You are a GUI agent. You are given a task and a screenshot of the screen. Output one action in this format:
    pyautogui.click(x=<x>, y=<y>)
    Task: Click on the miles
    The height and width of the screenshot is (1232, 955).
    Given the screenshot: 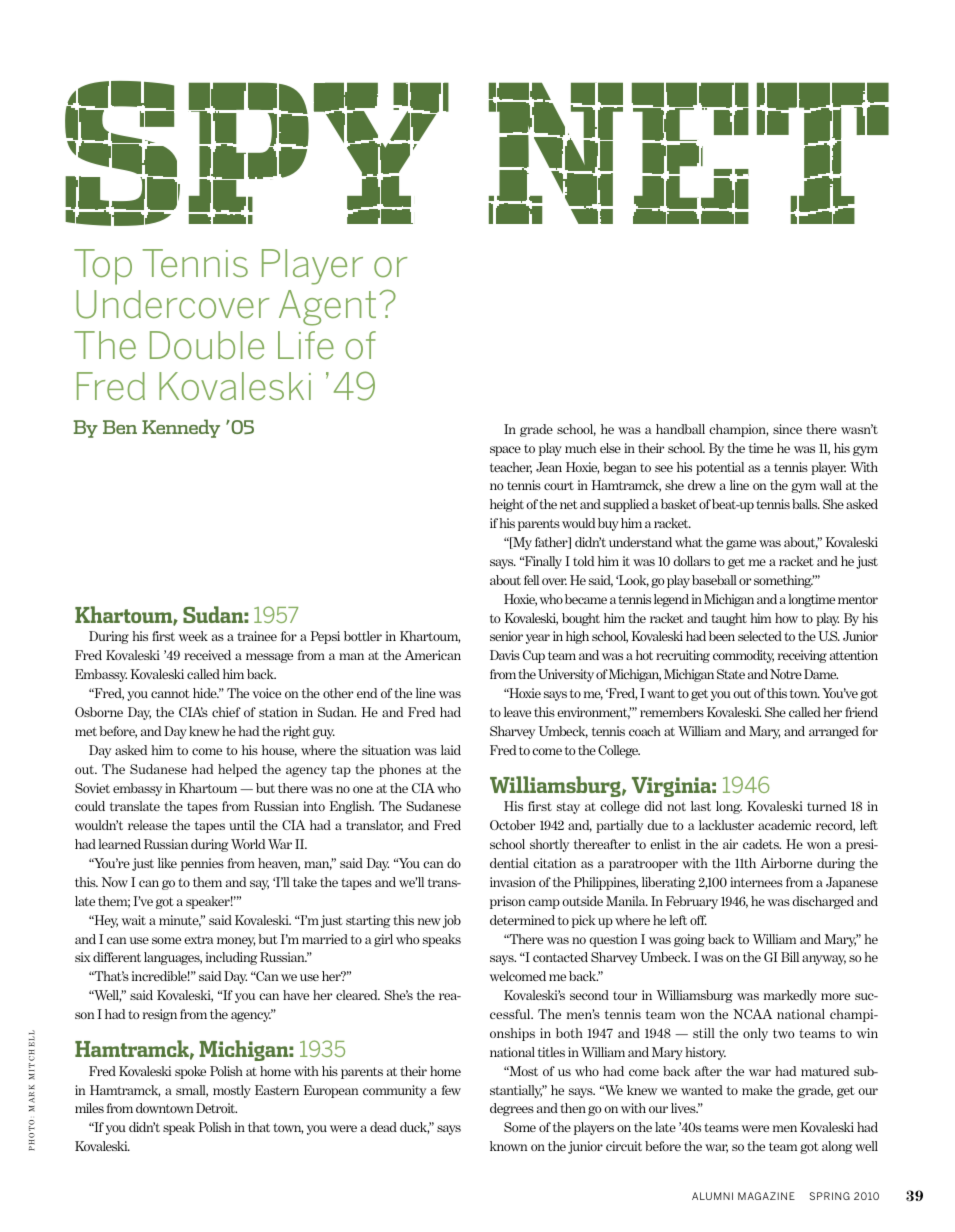 What is the action you would take?
    pyautogui.click(x=89, y=1108)
